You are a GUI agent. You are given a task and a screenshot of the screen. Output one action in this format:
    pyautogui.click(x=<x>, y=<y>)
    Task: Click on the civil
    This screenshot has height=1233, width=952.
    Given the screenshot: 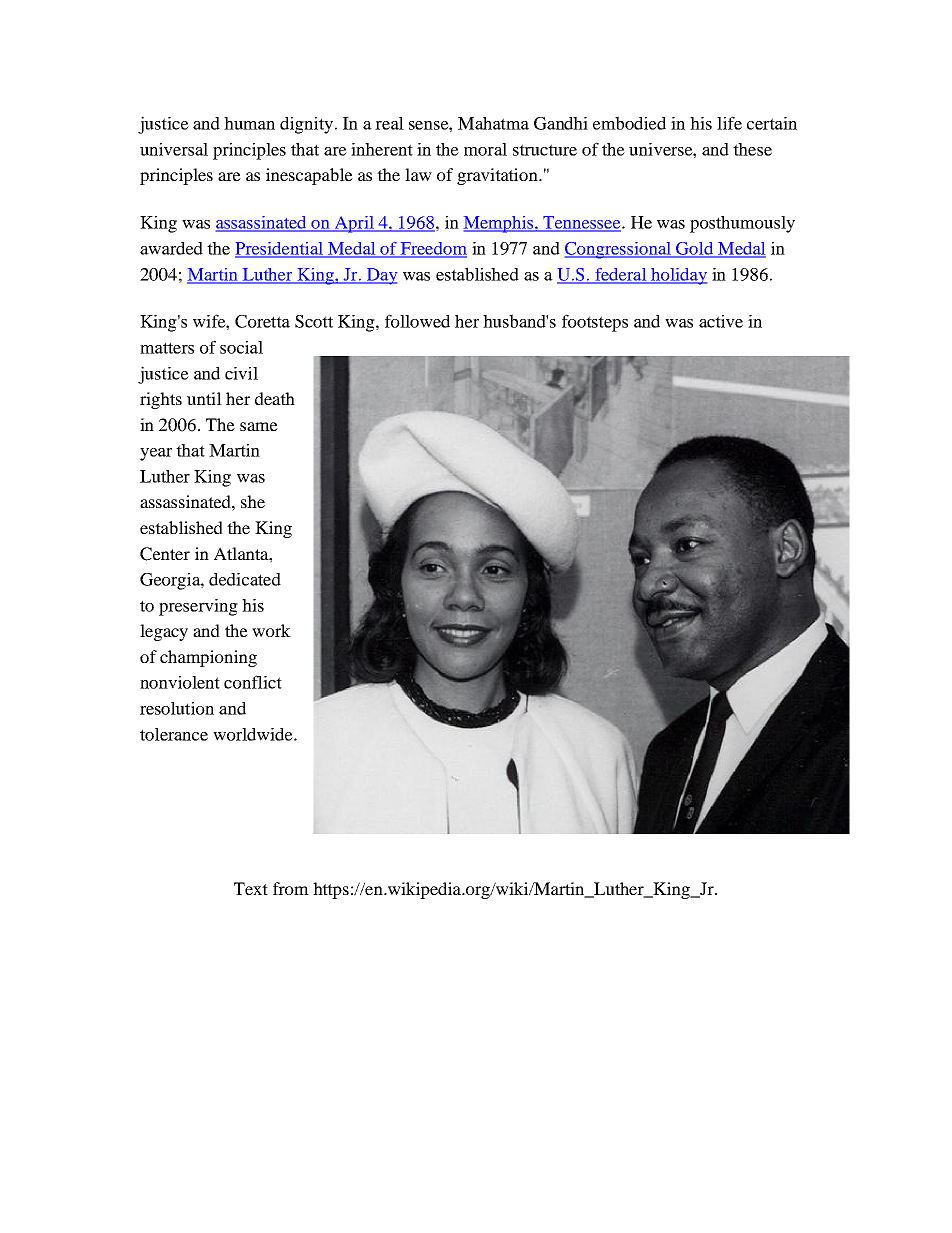 What is the action you would take?
    pyautogui.click(x=241, y=373)
